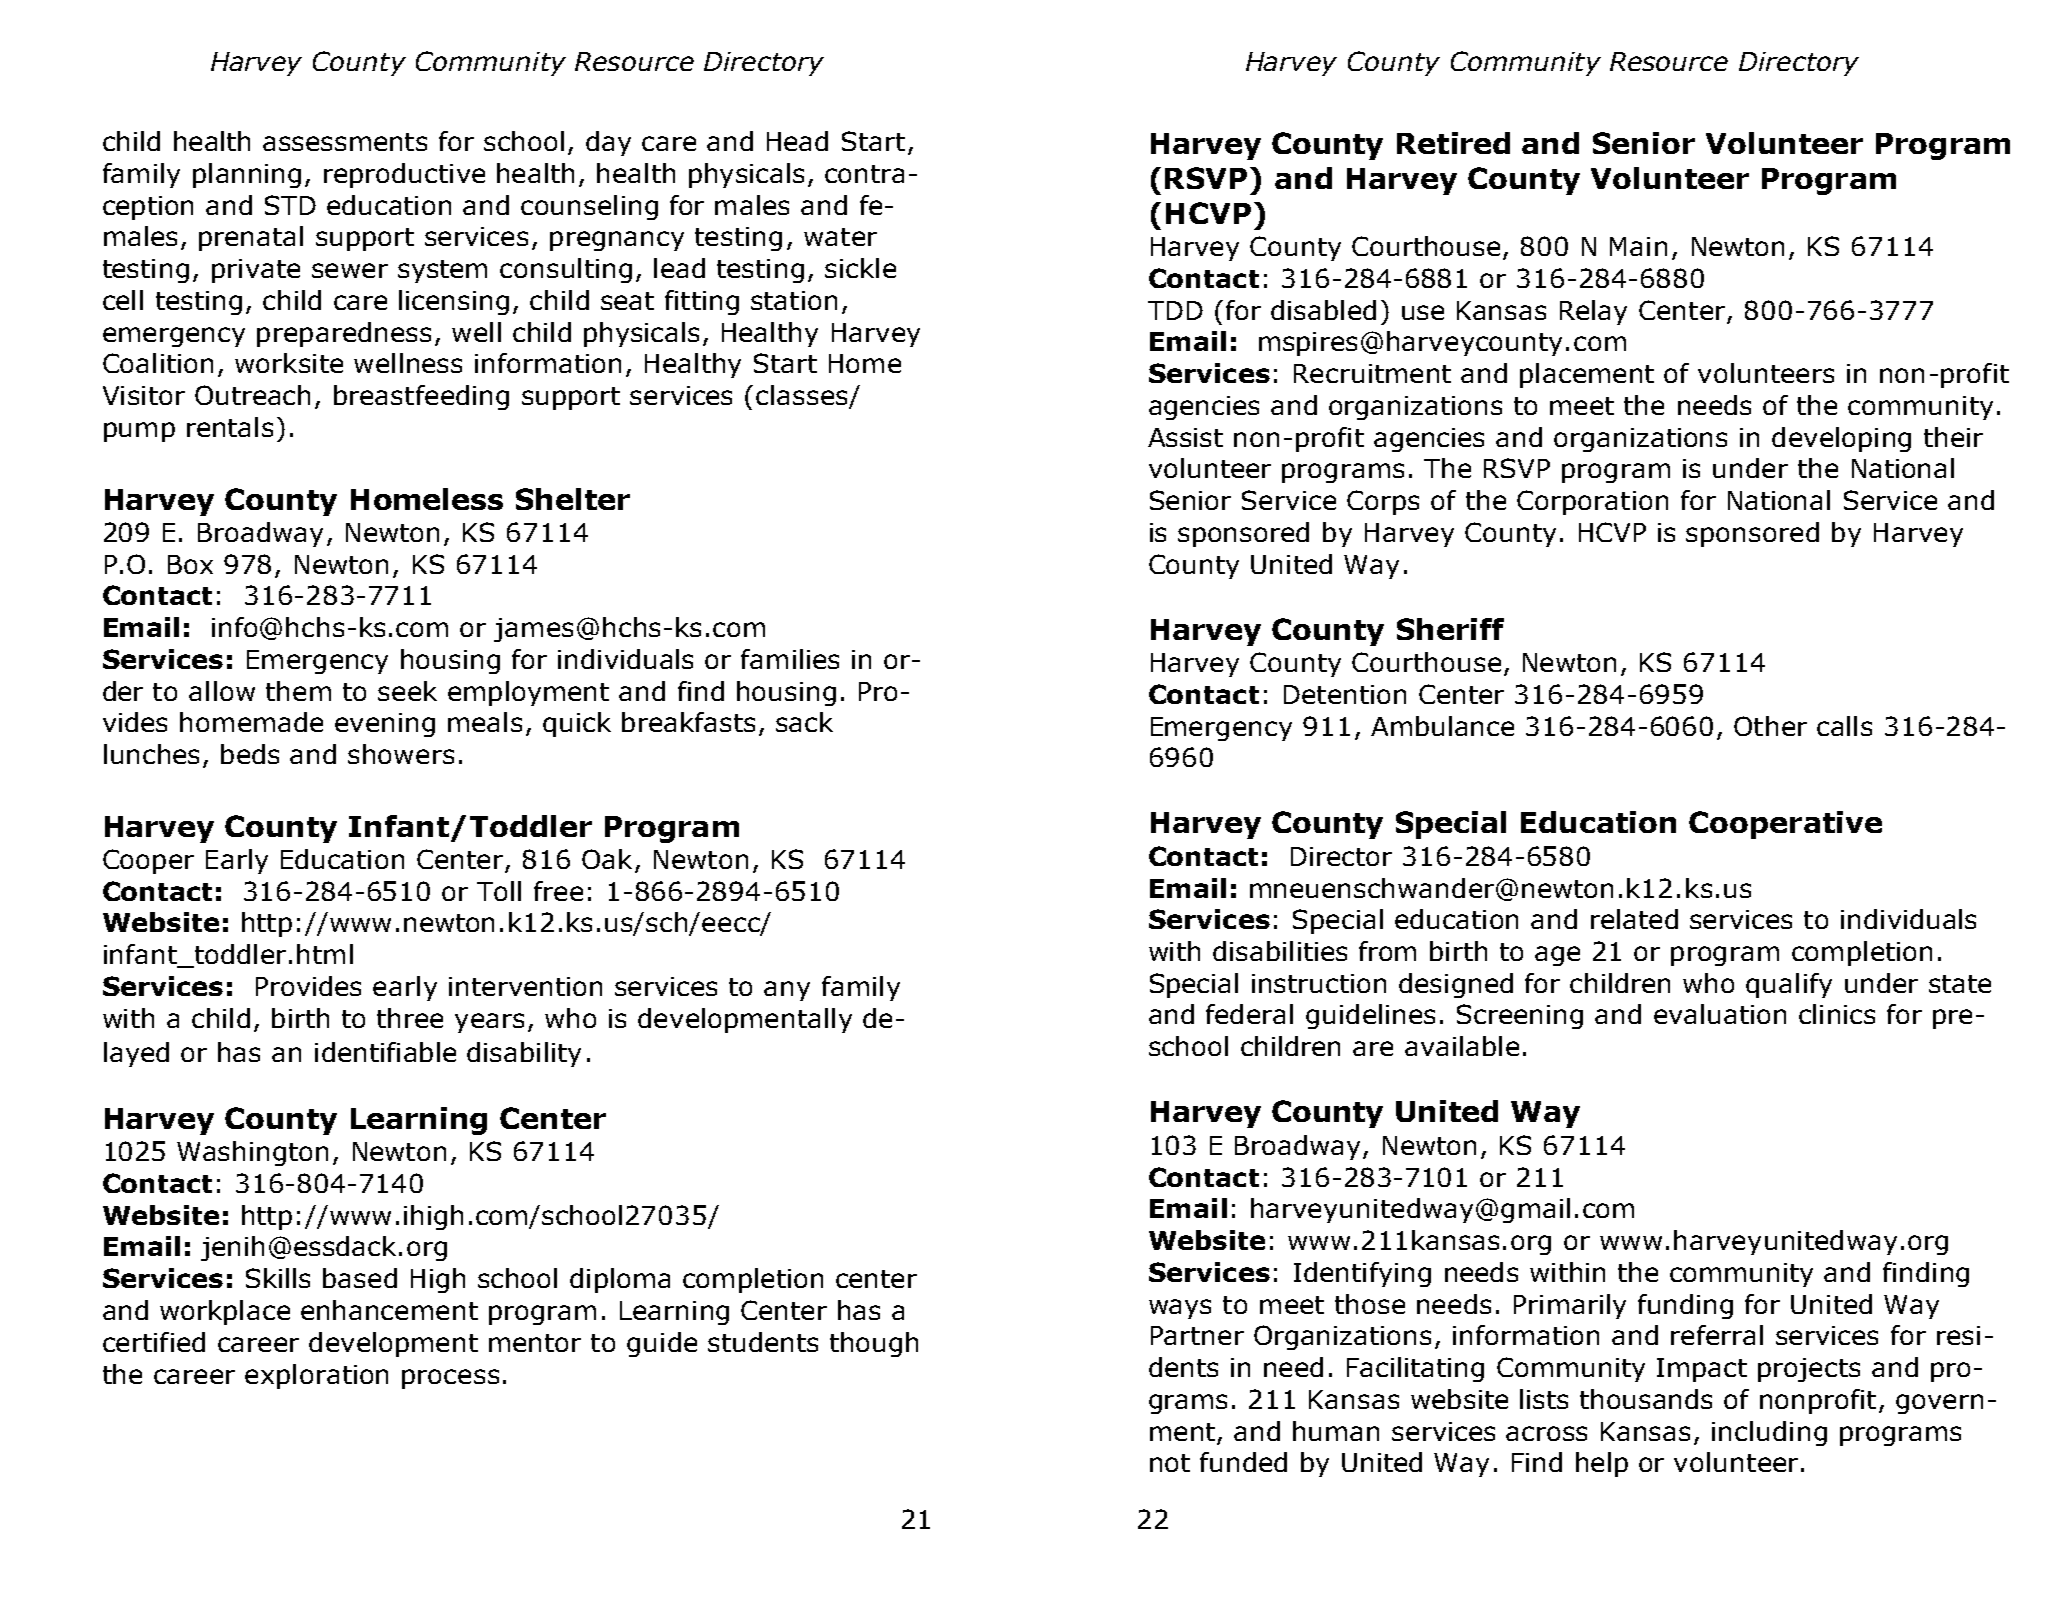 The width and height of the screenshot is (2069, 1599). I want to click on Corporation, so click(1592, 502).
